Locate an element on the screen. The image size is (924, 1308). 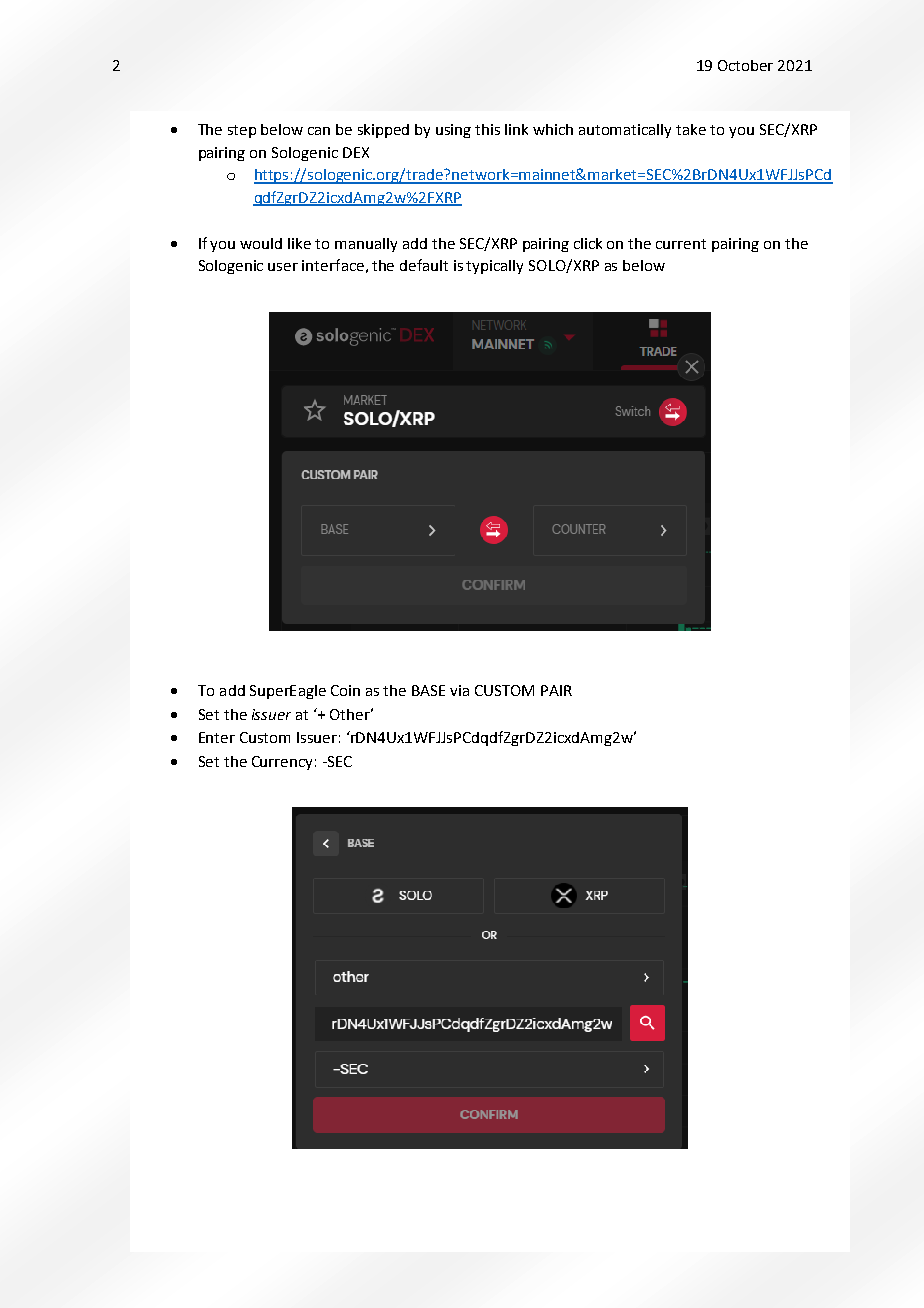
current is located at coordinates (681, 244).
